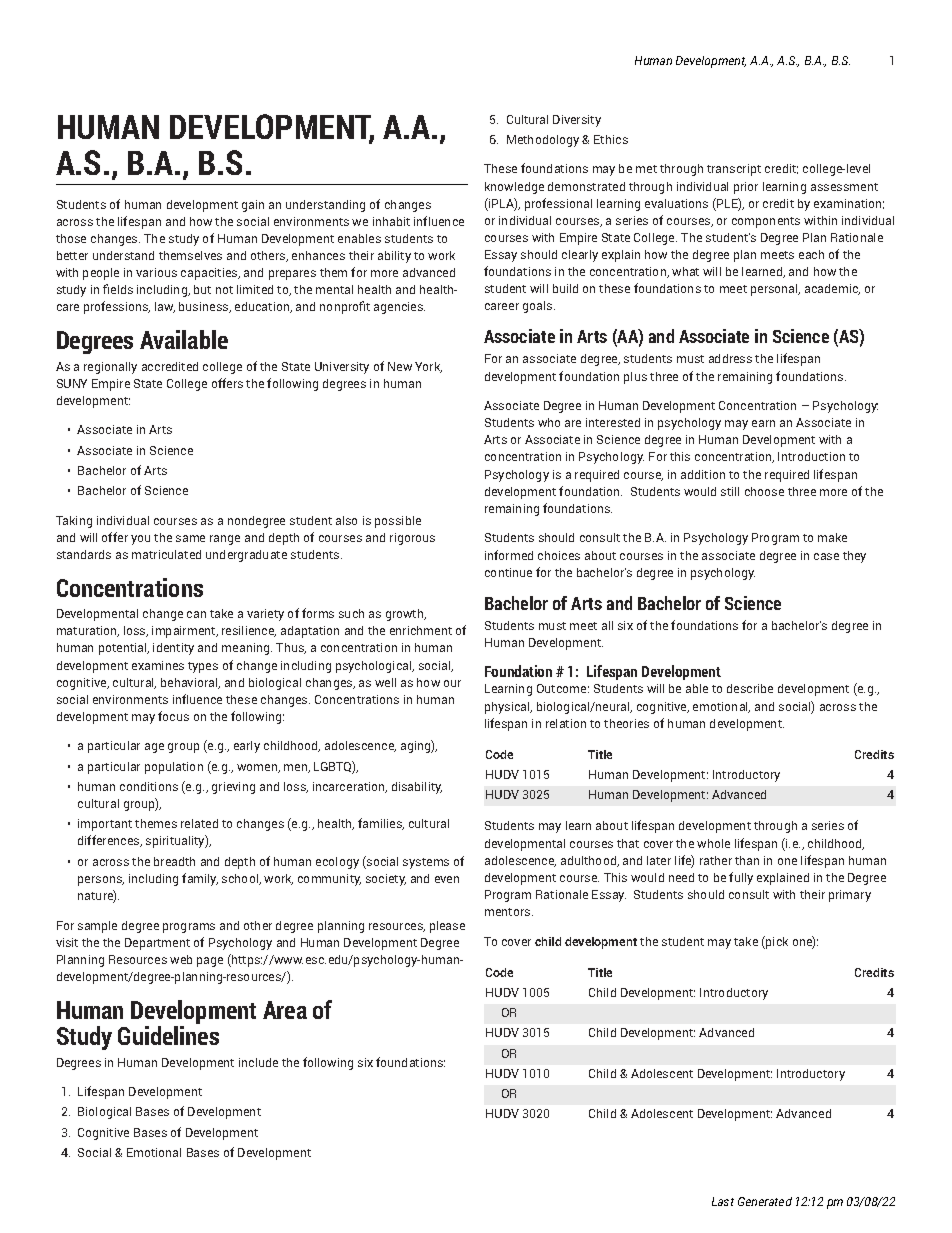 The image size is (952, 1233). I want to click on include, so click(258, 1062).
